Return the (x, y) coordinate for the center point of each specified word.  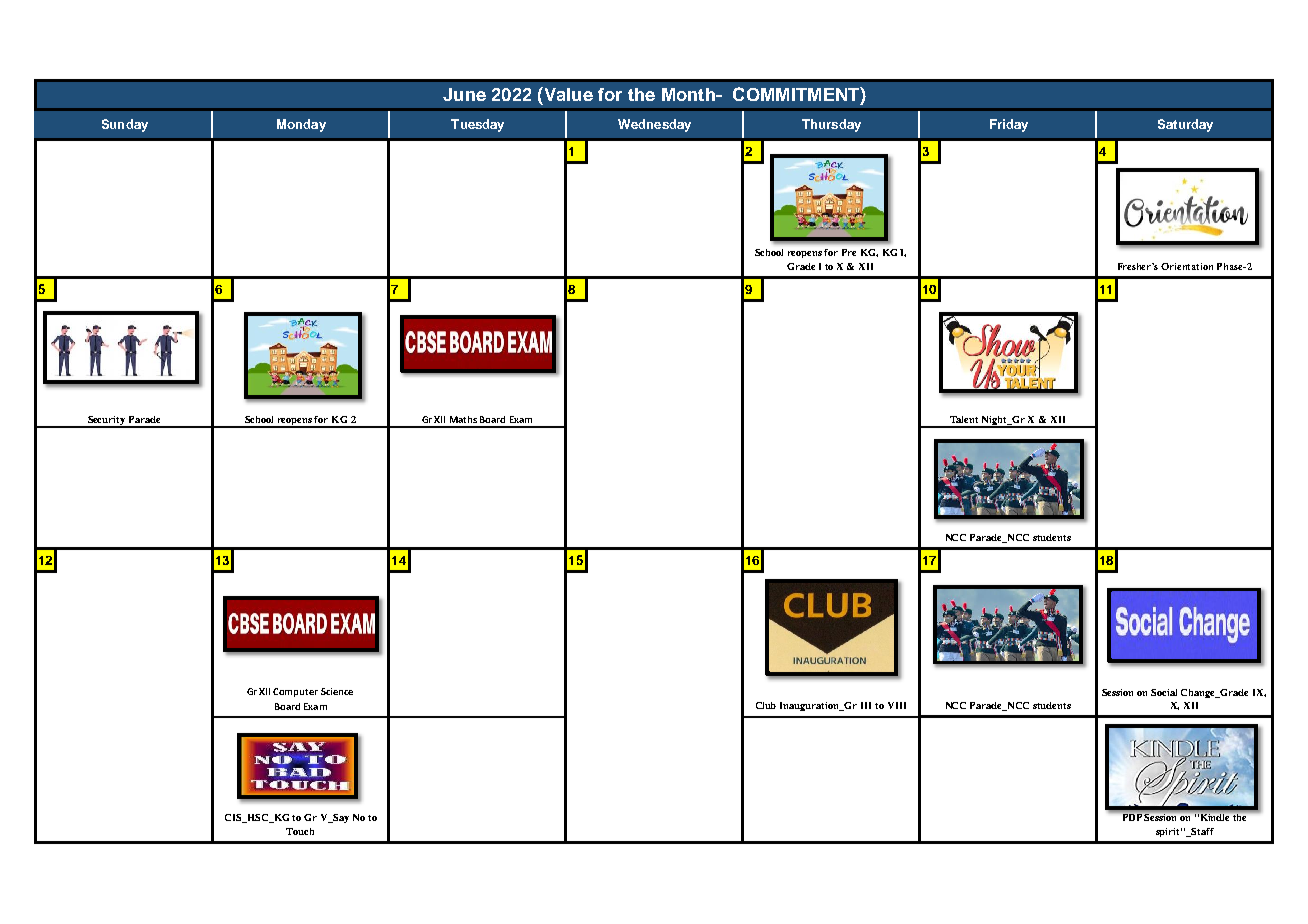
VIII (897, 705)
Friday (1009, 125)
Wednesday (654, 125)
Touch (300, 831)
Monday (301, 125)
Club (766, 705)
